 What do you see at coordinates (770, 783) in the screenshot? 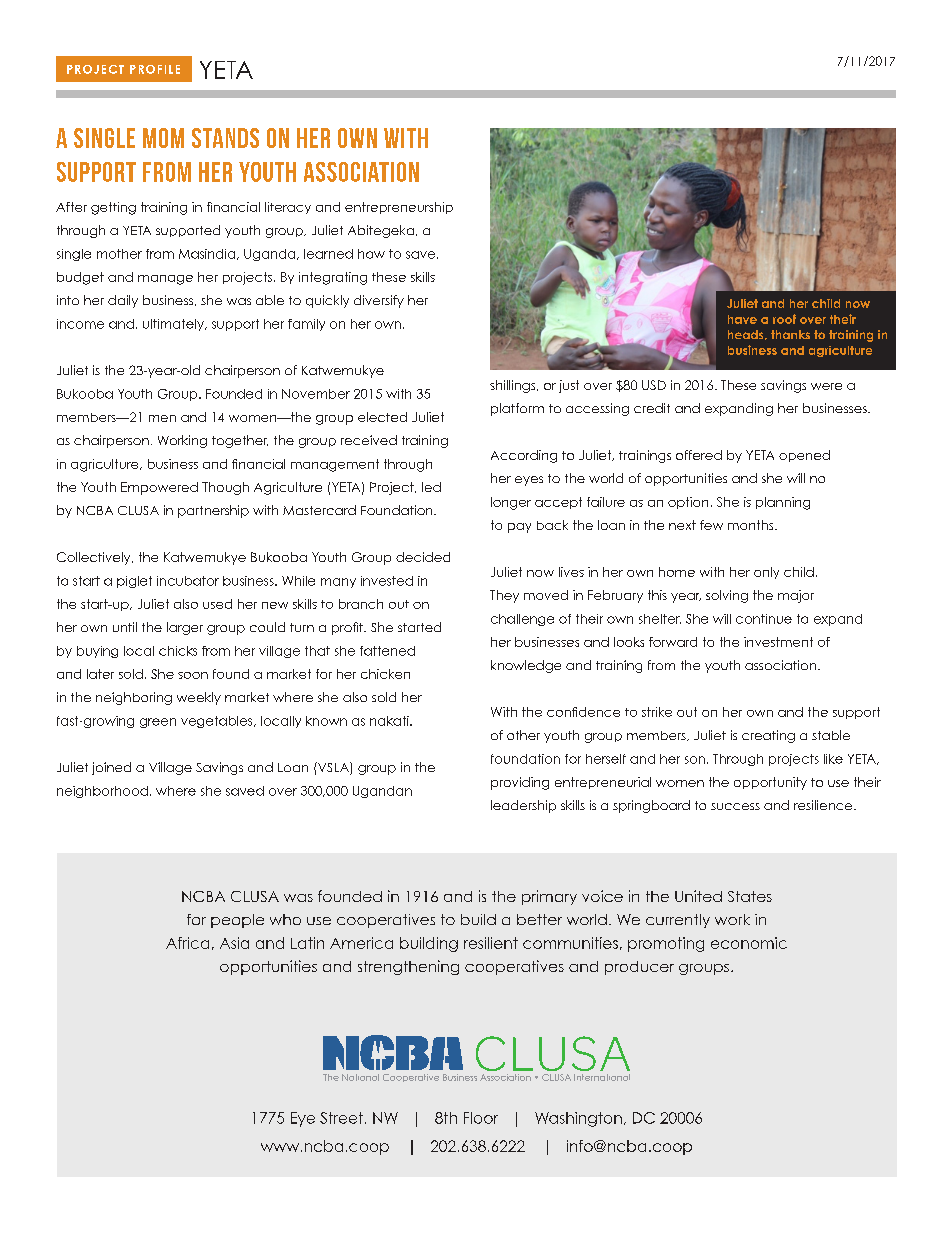
I see `opportunity` at bounding box center [770, 783].
